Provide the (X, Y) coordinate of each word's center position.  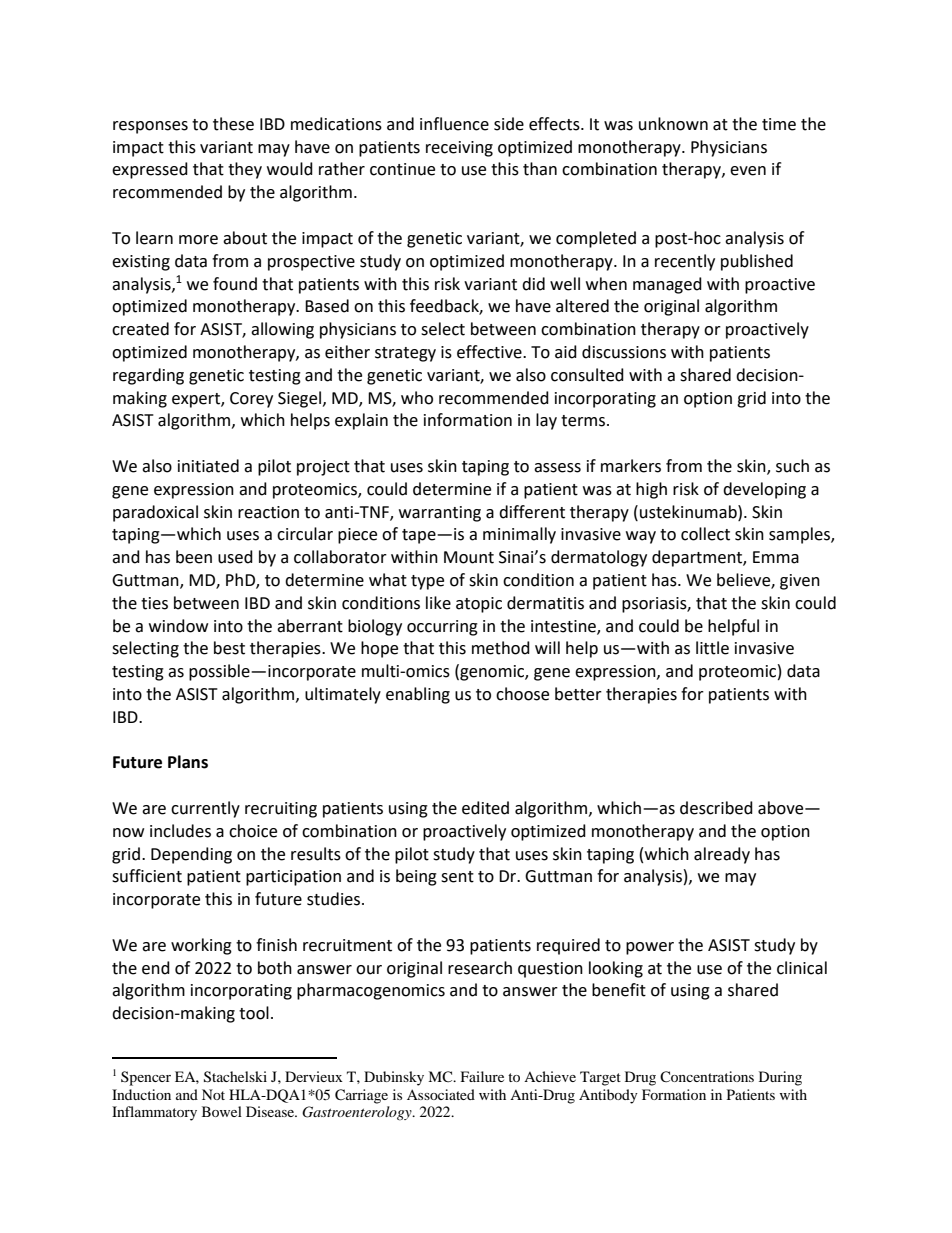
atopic (479, 605)
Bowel (222, 1111)
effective (490, 352)
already (722, 855)
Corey (251, 400)
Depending (191, 855)
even (748, 171)
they (245, 170)
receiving (459, 149)
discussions (624, 352)
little (712, 648)
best (229, 648)
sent (457, 877)
